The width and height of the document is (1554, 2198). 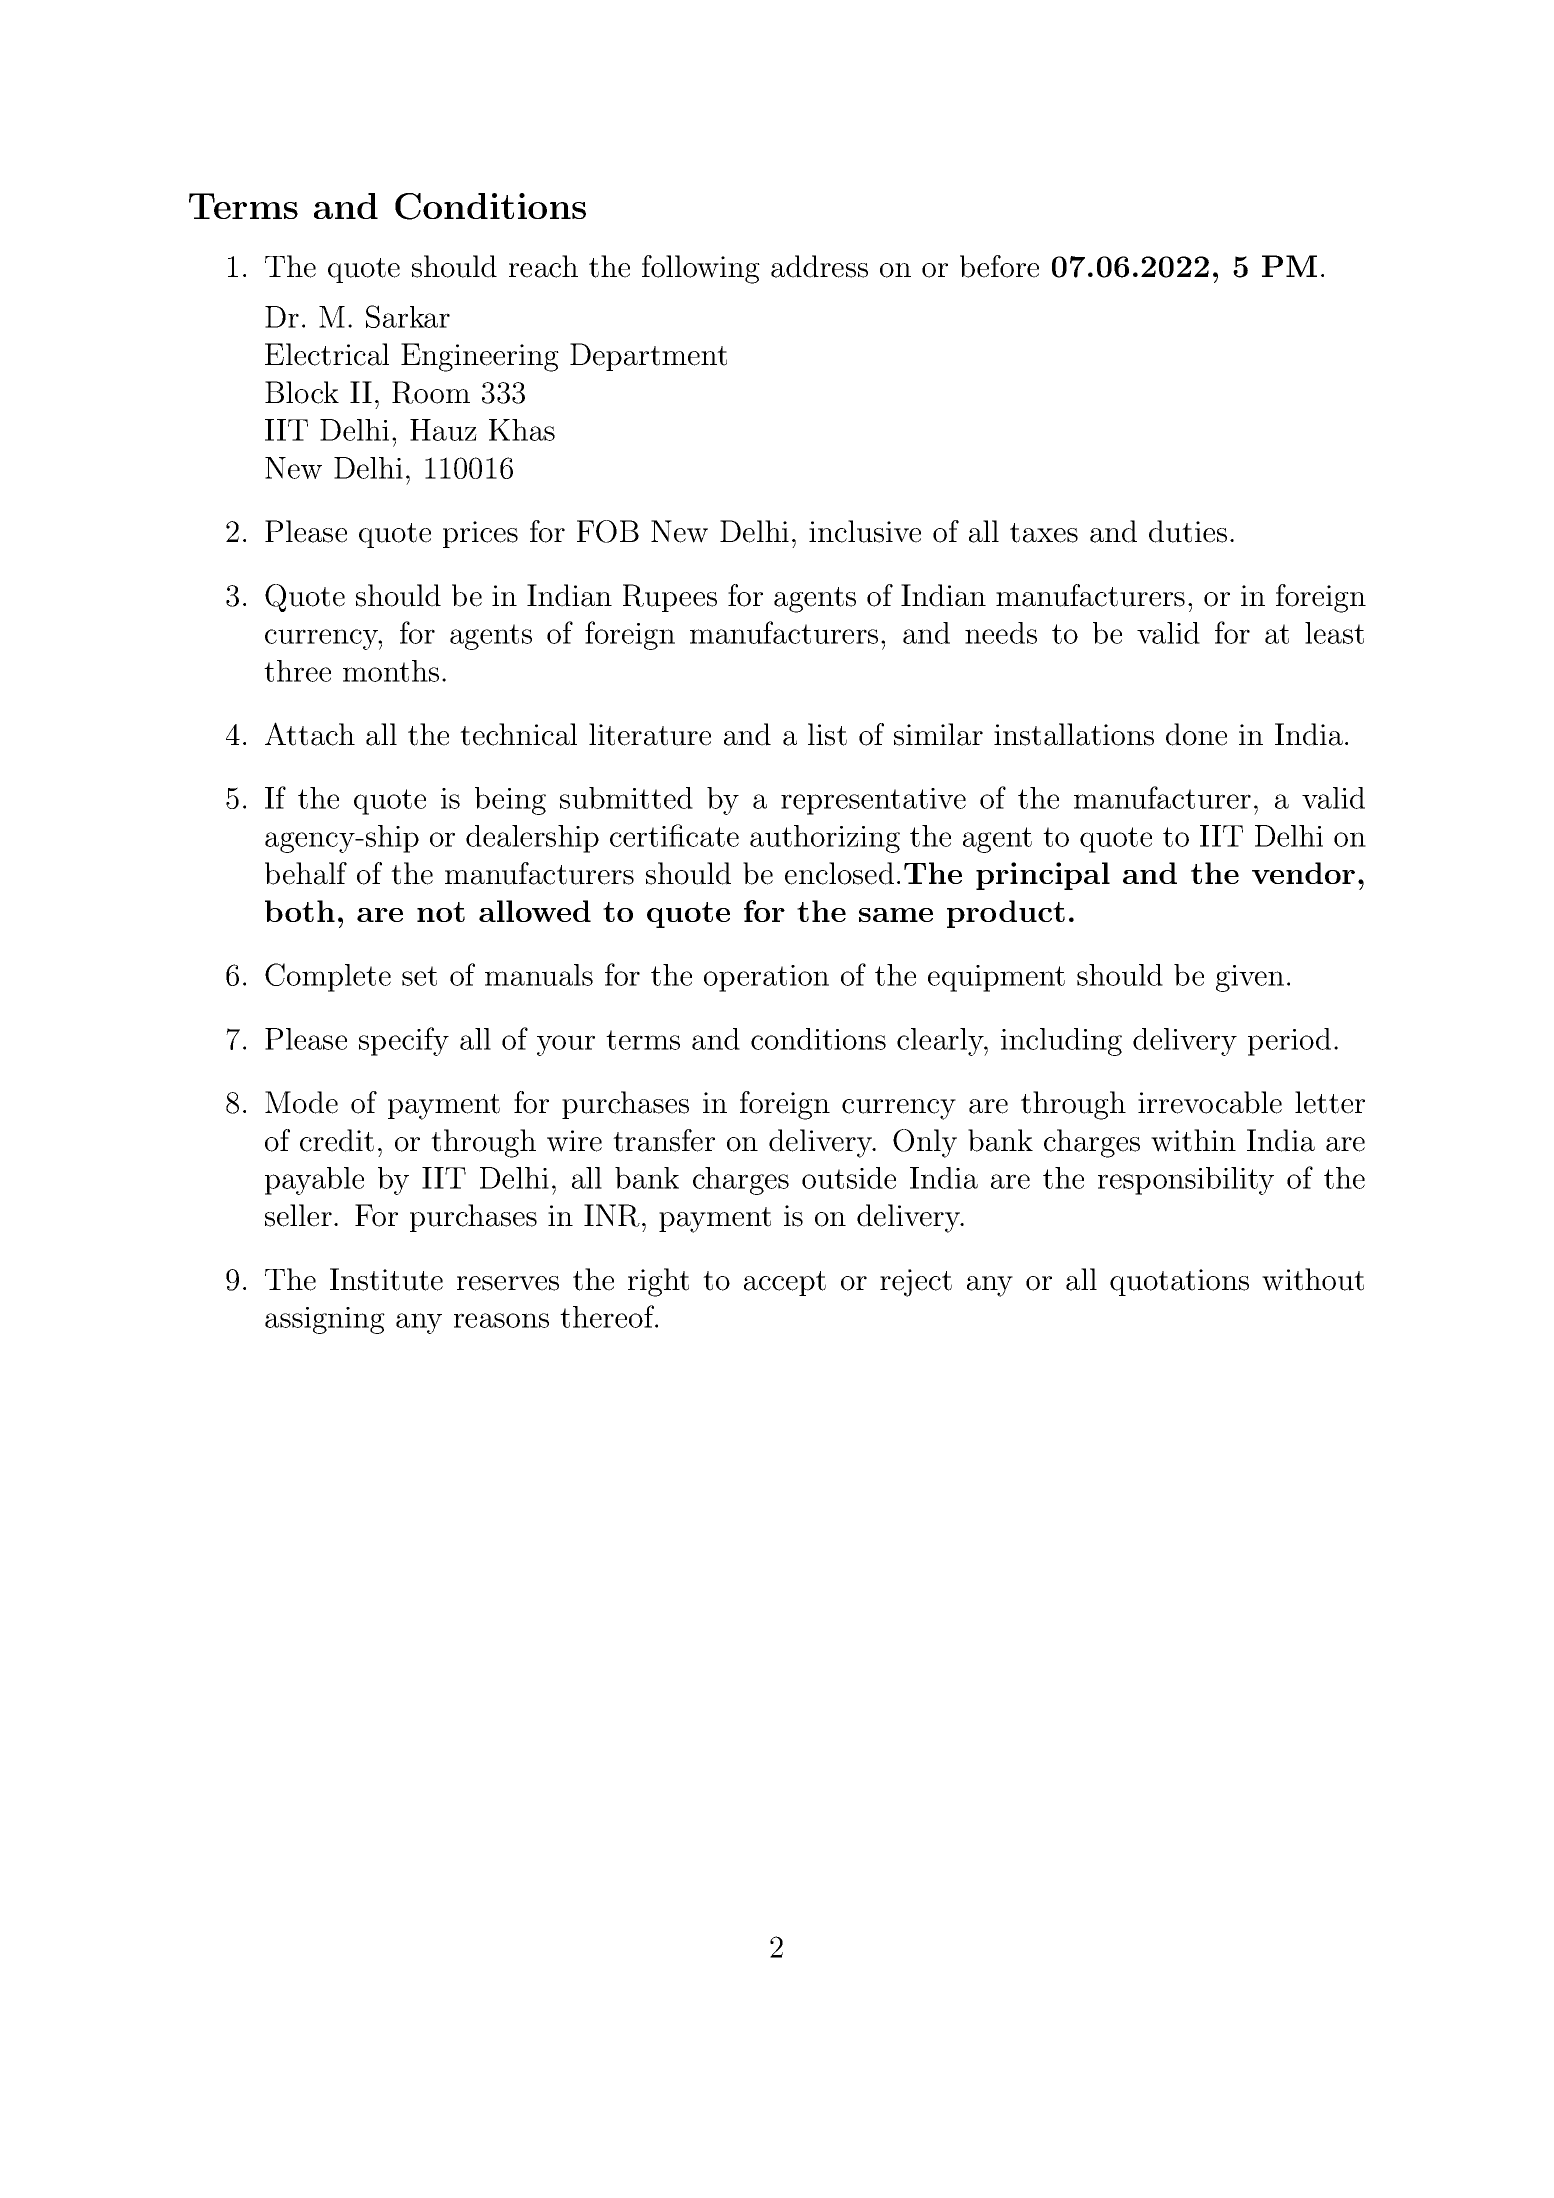 I want to click on quotations, so click(x=1179, y=1282).
